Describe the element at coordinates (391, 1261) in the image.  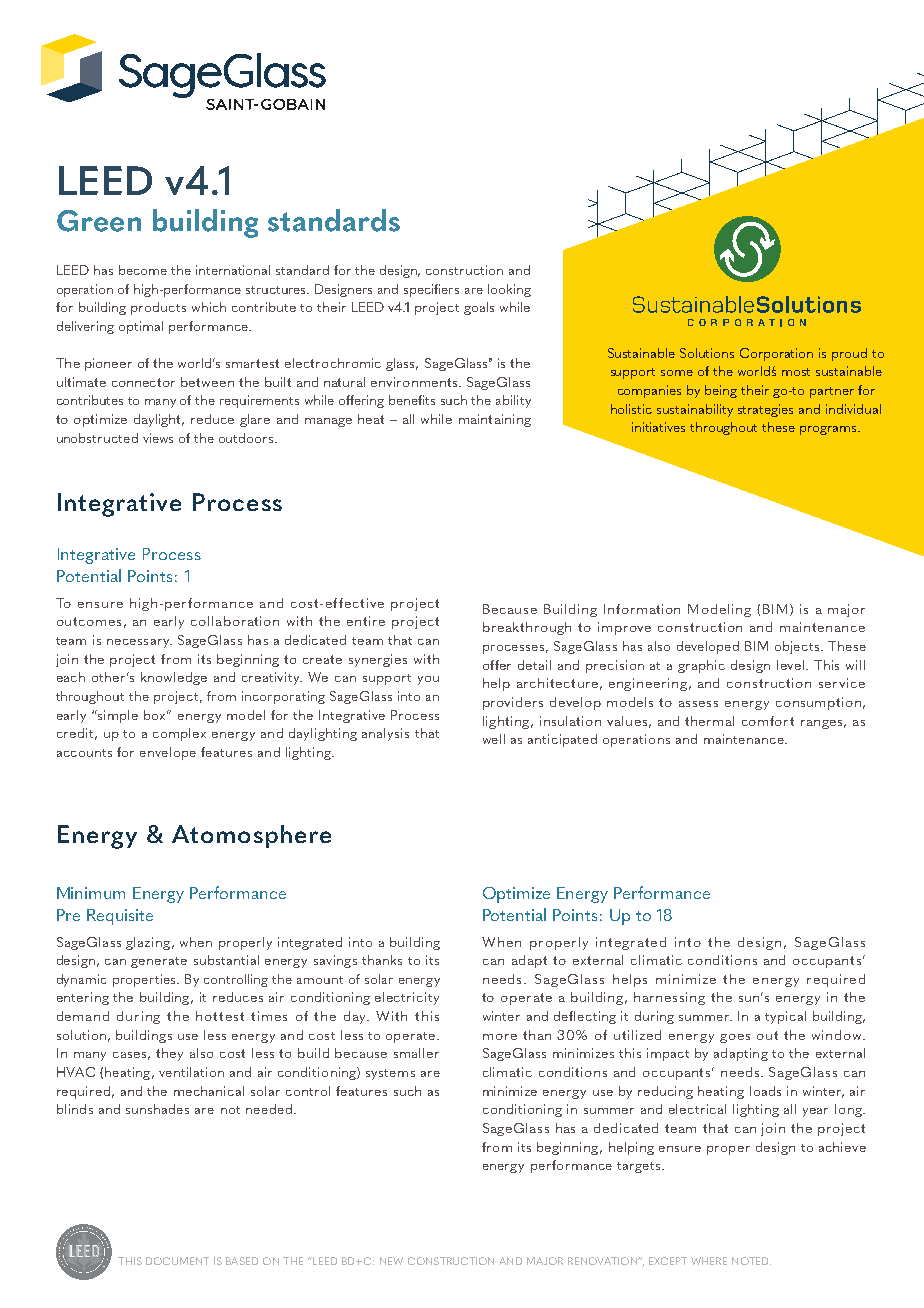
I see `NEW` at that location.
